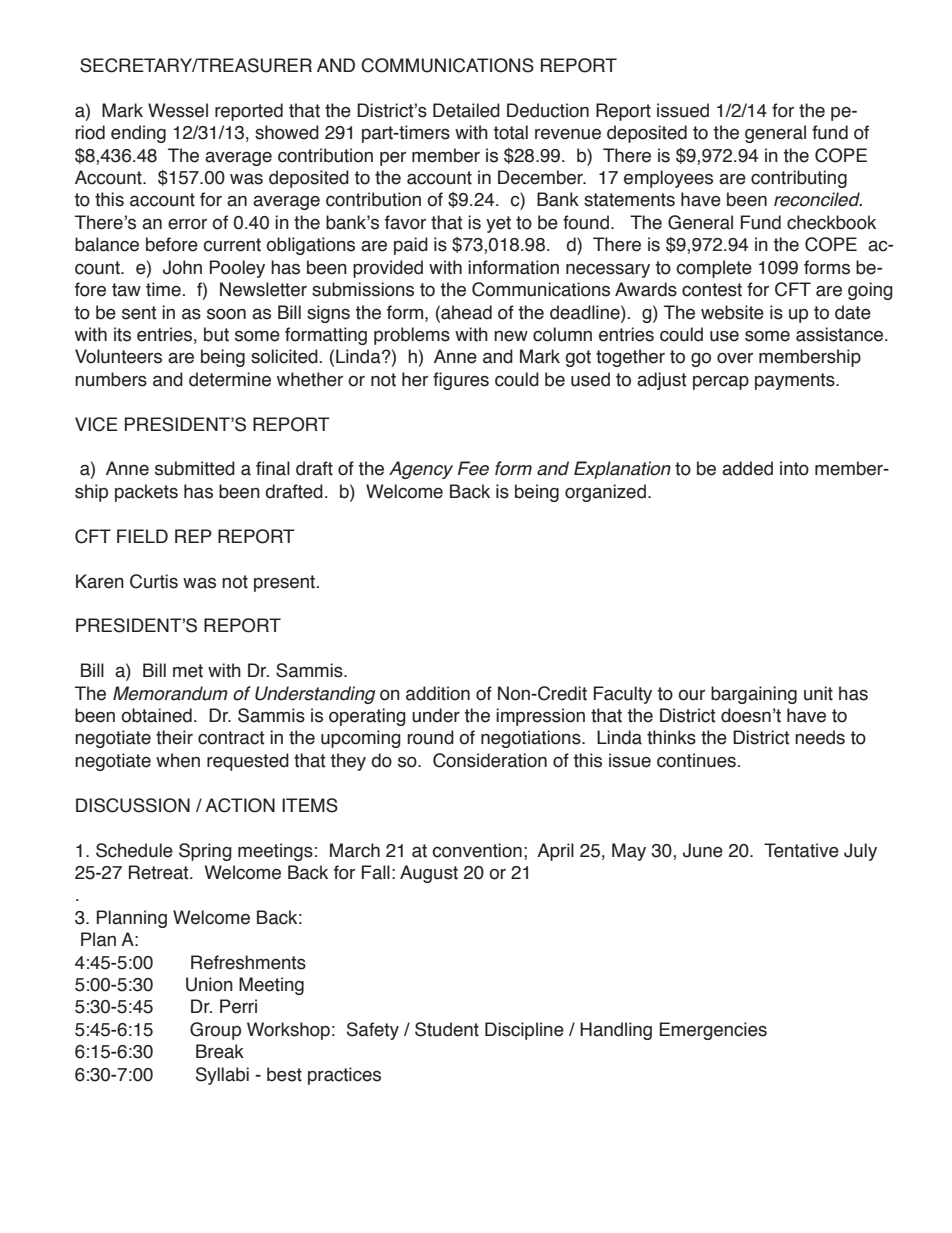 The height and width of the screenshot is (1233, 952). I want to click on total, so click(510, 132).
